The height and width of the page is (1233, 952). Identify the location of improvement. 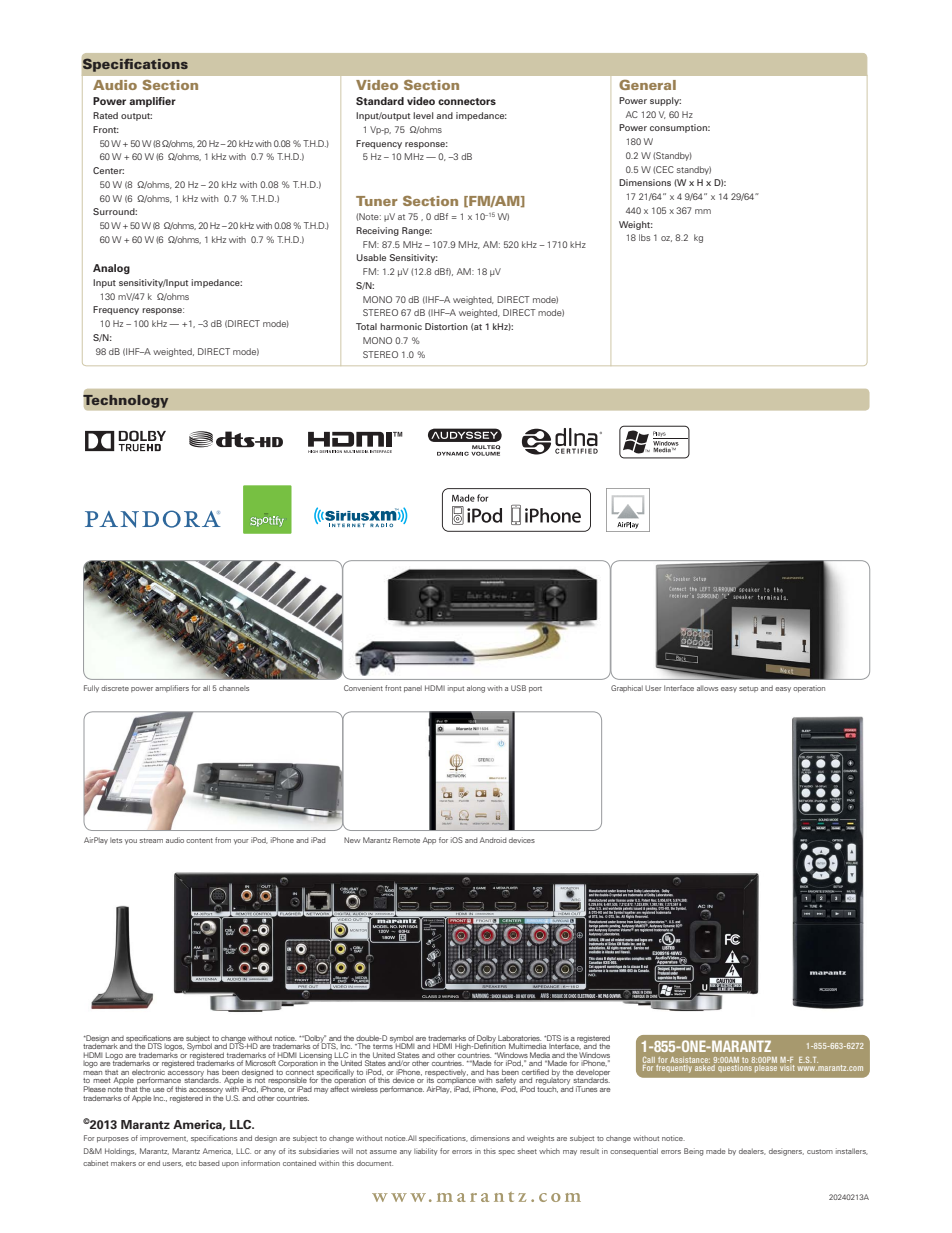
(164, 1139).
